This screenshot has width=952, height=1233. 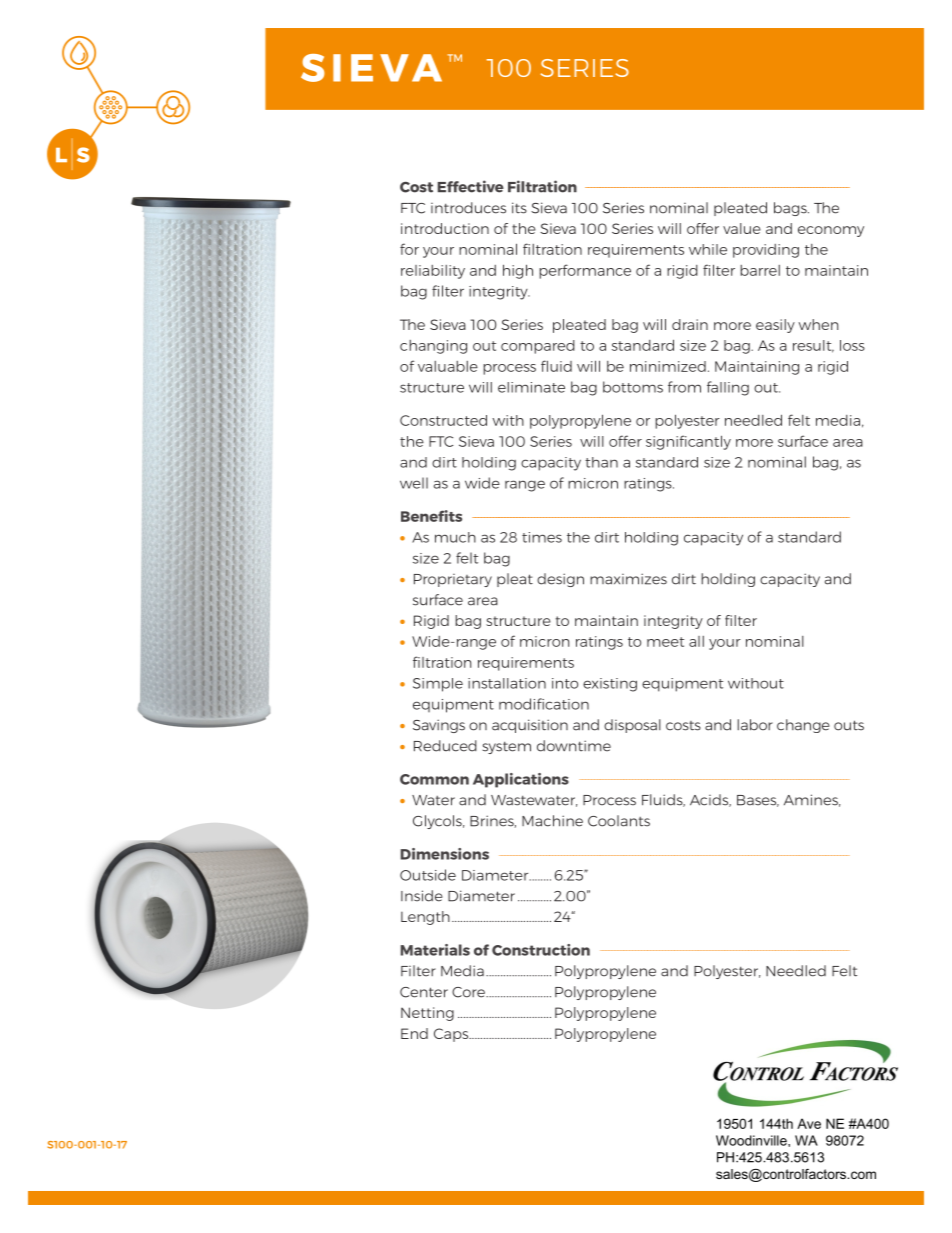 What do you see at coordinates (468, 208) in the screenshot?
I see `introduces` at bounding box center [468, 208].
